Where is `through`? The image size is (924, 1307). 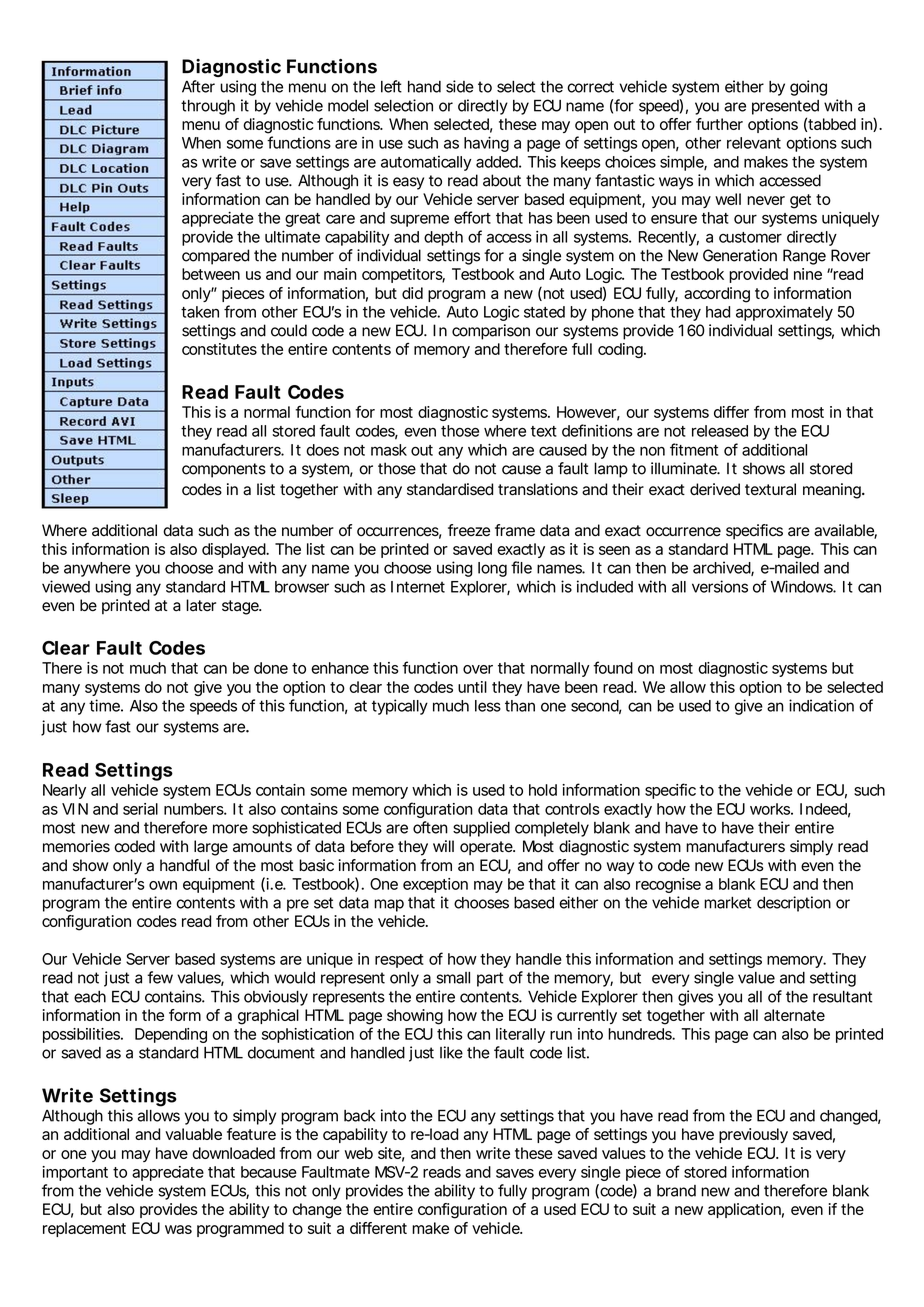 through is located at coordinates (208, 107).
